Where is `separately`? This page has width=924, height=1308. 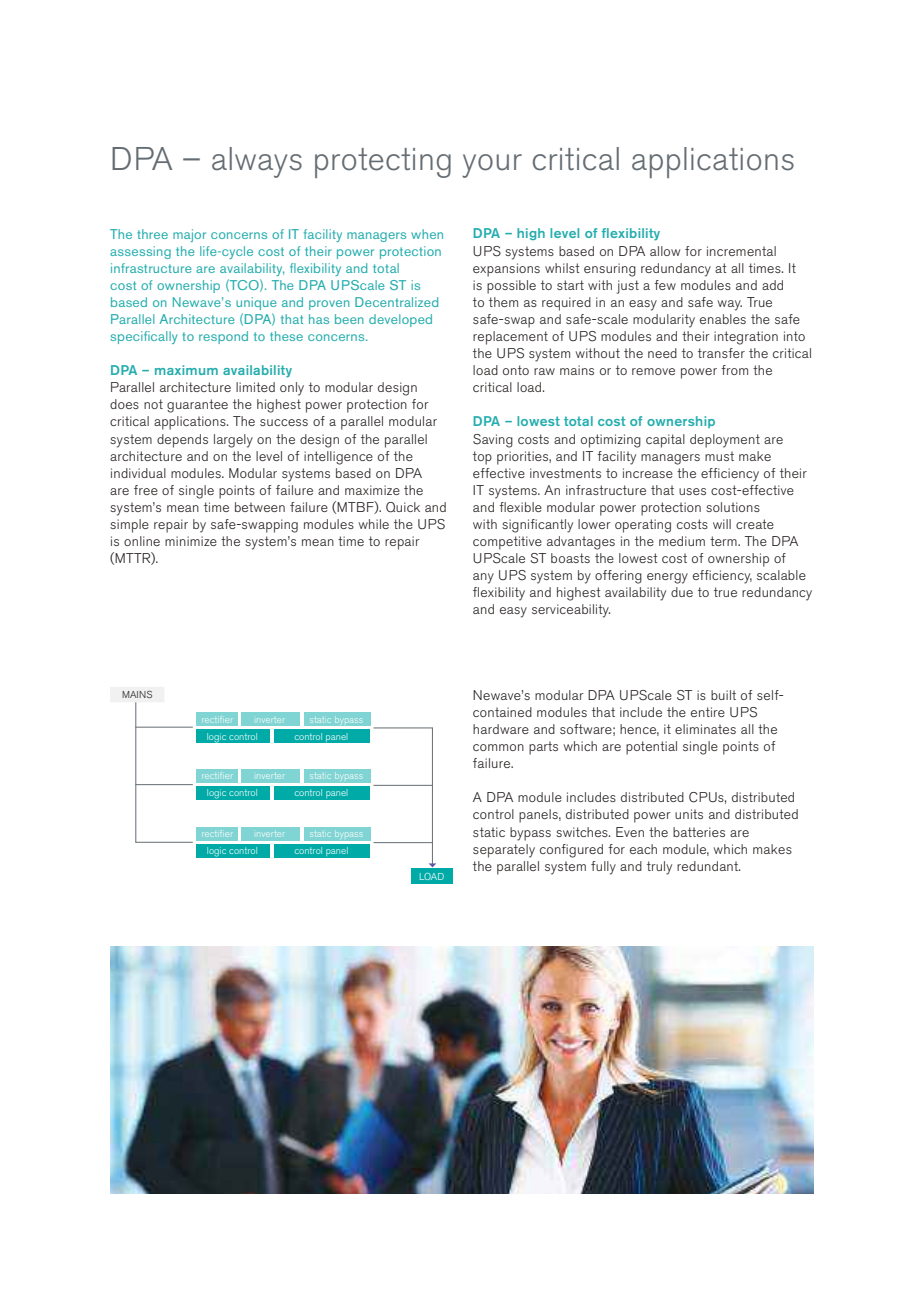 separately is located at coordinates (504, 851).
